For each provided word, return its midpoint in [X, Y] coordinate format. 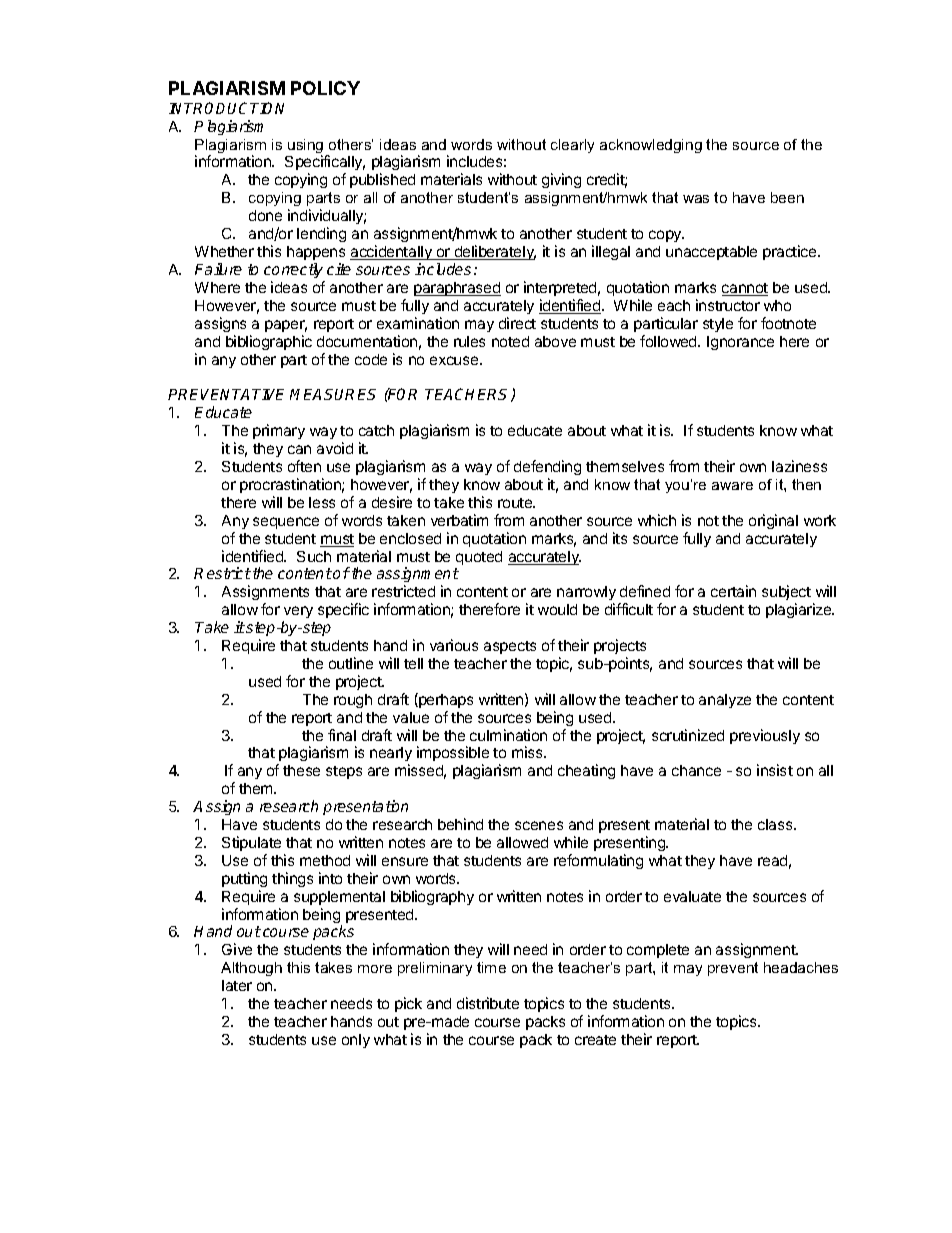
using [305, 147]
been [787, 197]
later [237, 985]
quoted [479, 558]
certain [733, 591]
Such [314, 556]
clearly [572, 146]
